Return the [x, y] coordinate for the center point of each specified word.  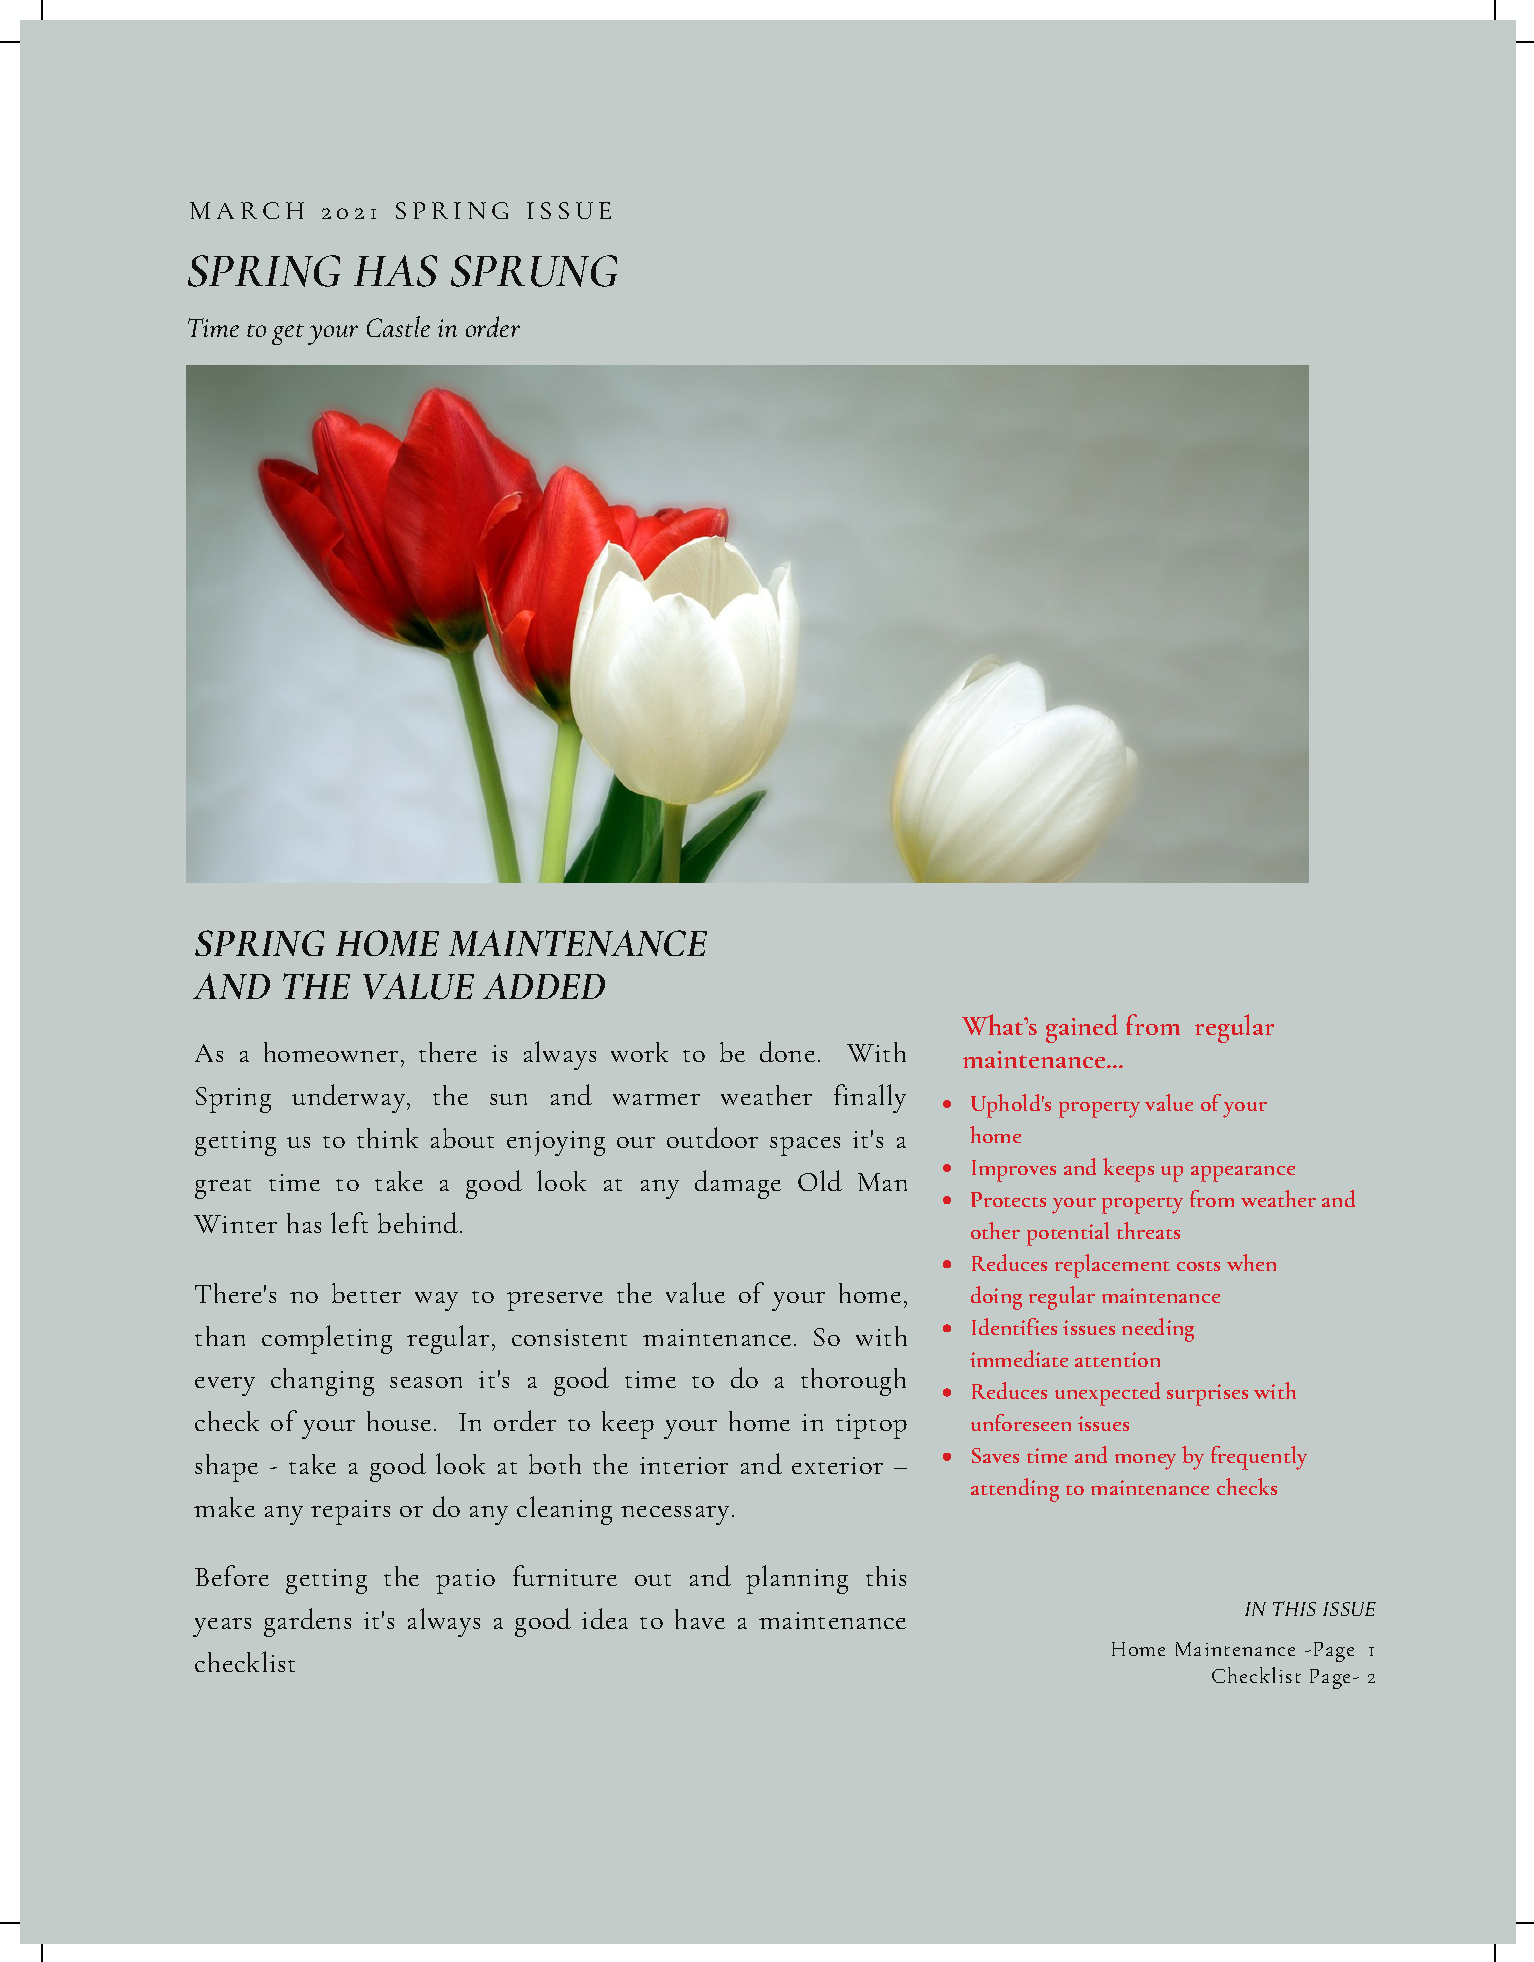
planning [797, 1579]
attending [1015, 1490]
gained [1082, 1028]
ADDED [544, 986]
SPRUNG [534, 271]
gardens [307, 1622]
